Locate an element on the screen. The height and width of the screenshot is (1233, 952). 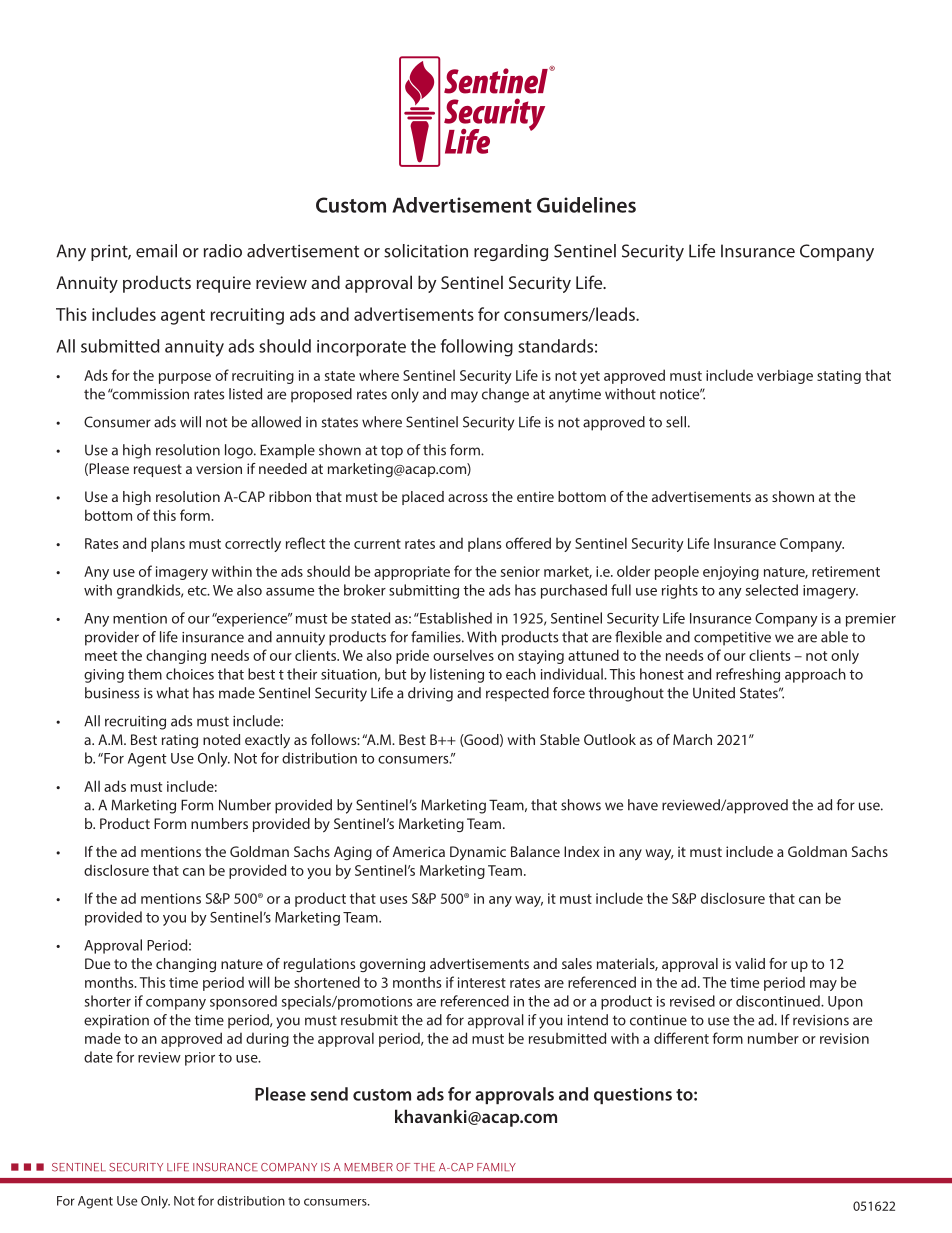
prior is located at coordinates (200, 1059).
